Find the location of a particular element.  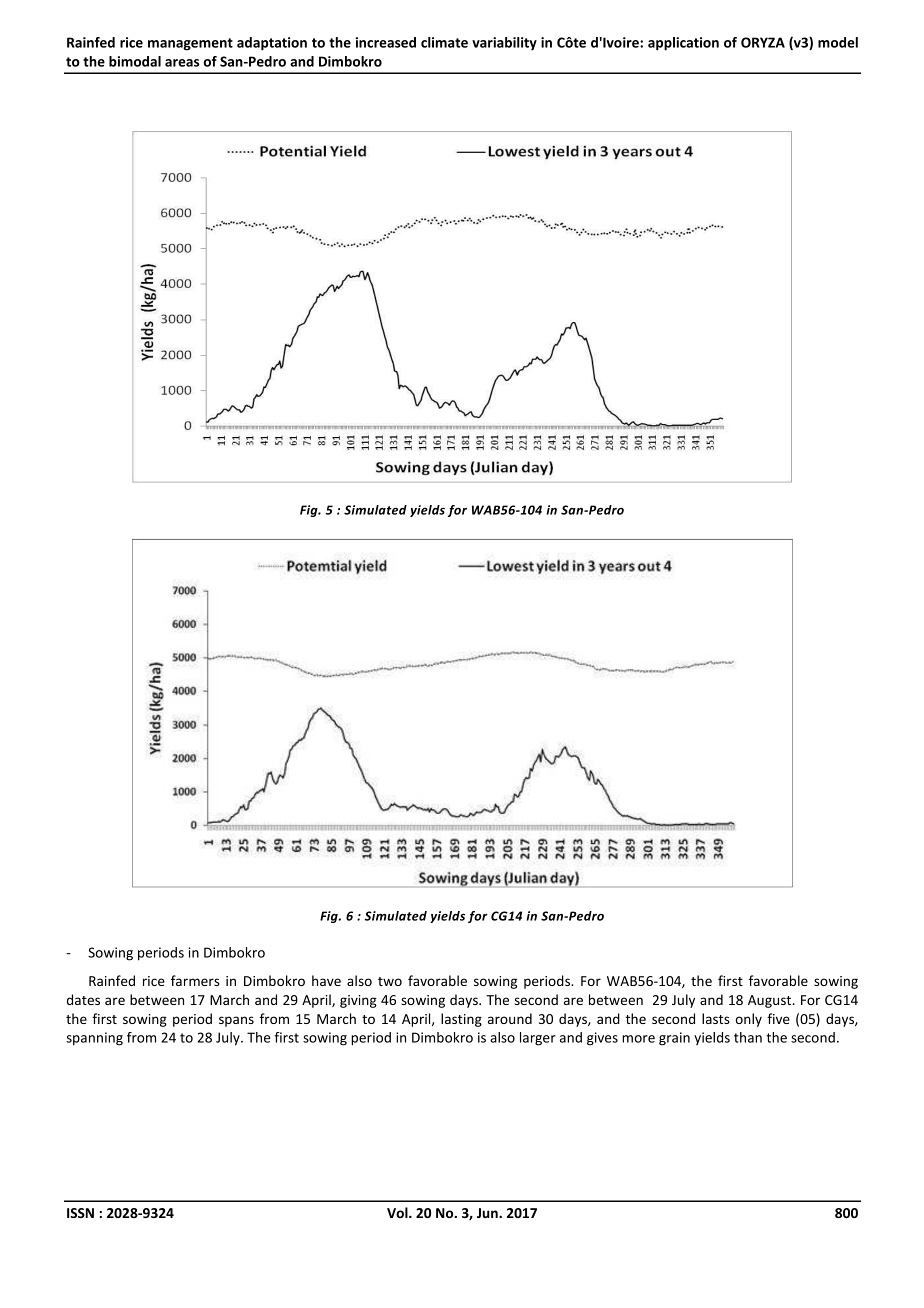

application is located at coordinates (683, 44).
